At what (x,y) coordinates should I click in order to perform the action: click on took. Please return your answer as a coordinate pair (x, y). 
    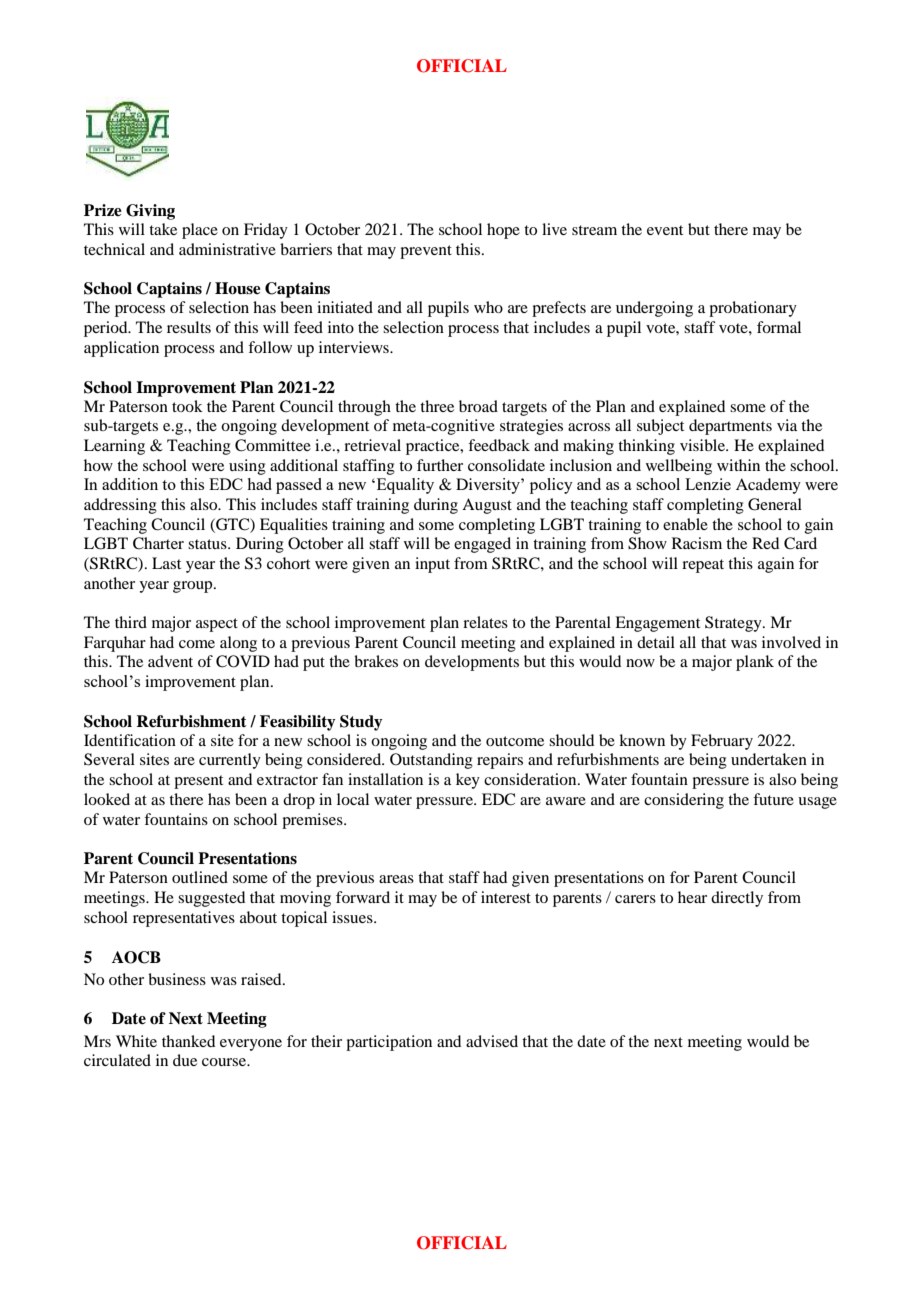
    Looking at the image, I should click on (187, 406).
